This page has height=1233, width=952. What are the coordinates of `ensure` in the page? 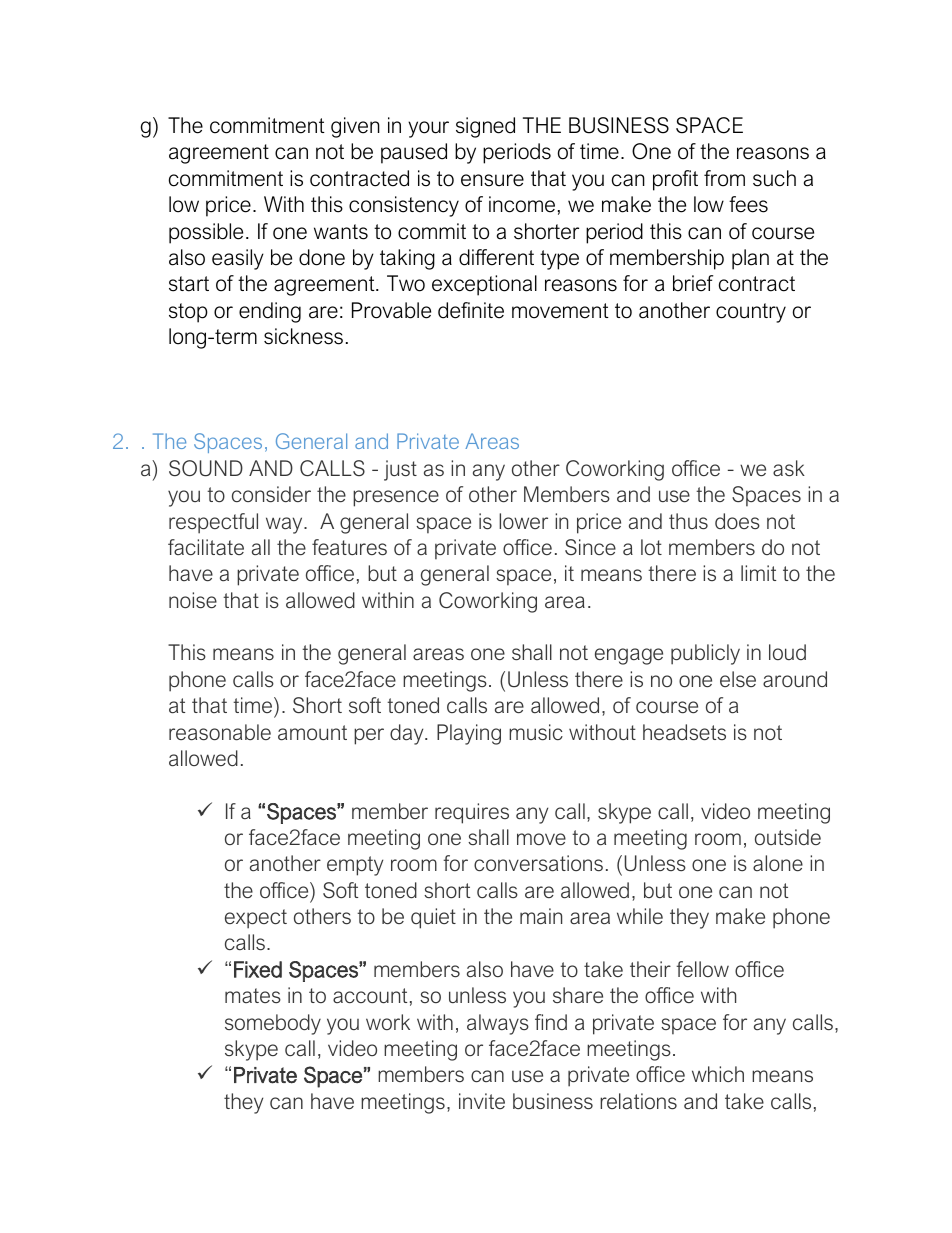 It's located at (492, 180).
